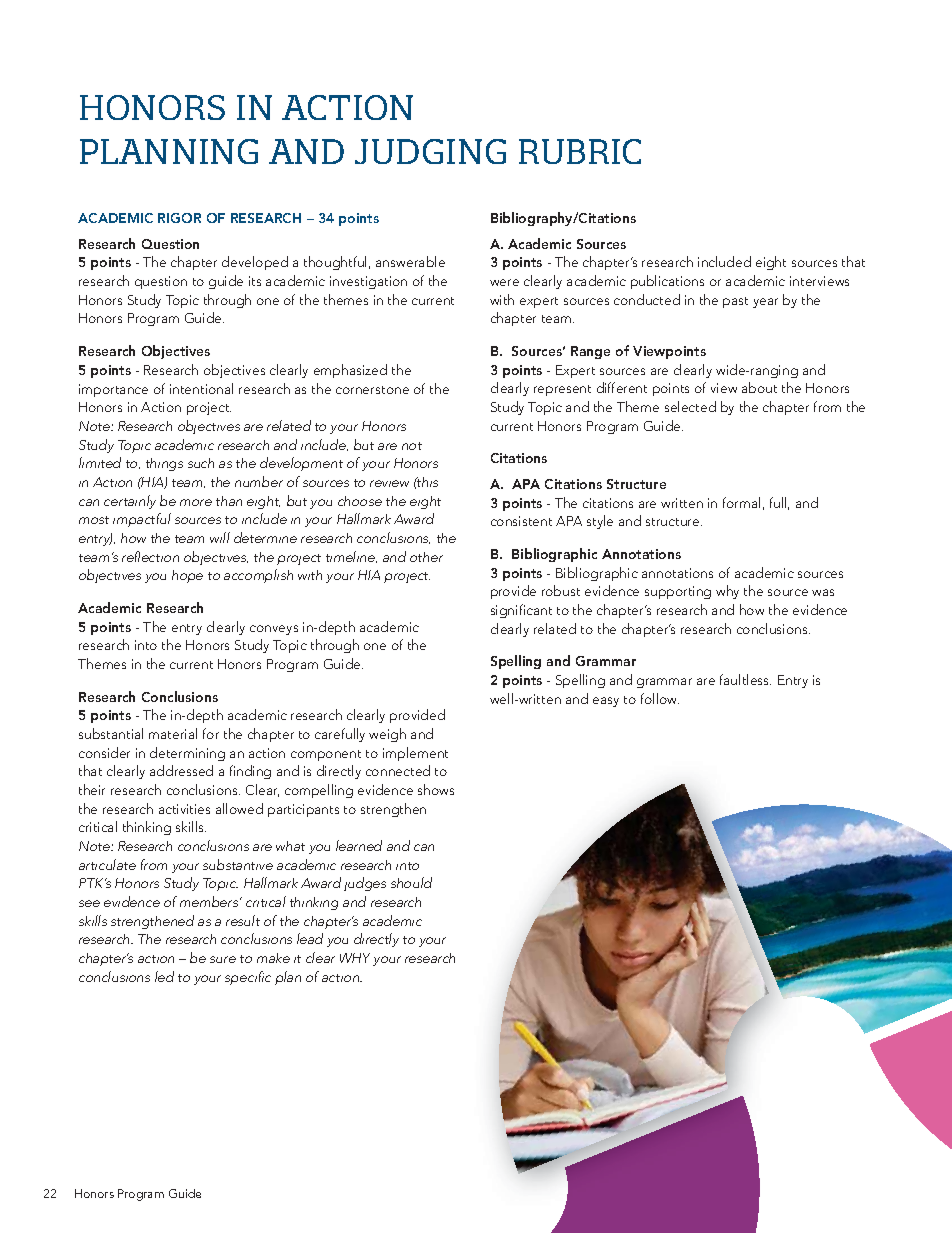 The width and height of the image is (952, 1233). What do you see at coordinates (179, 218) in the image?
I see `RIGOR` at bounding box center [179, 218].
